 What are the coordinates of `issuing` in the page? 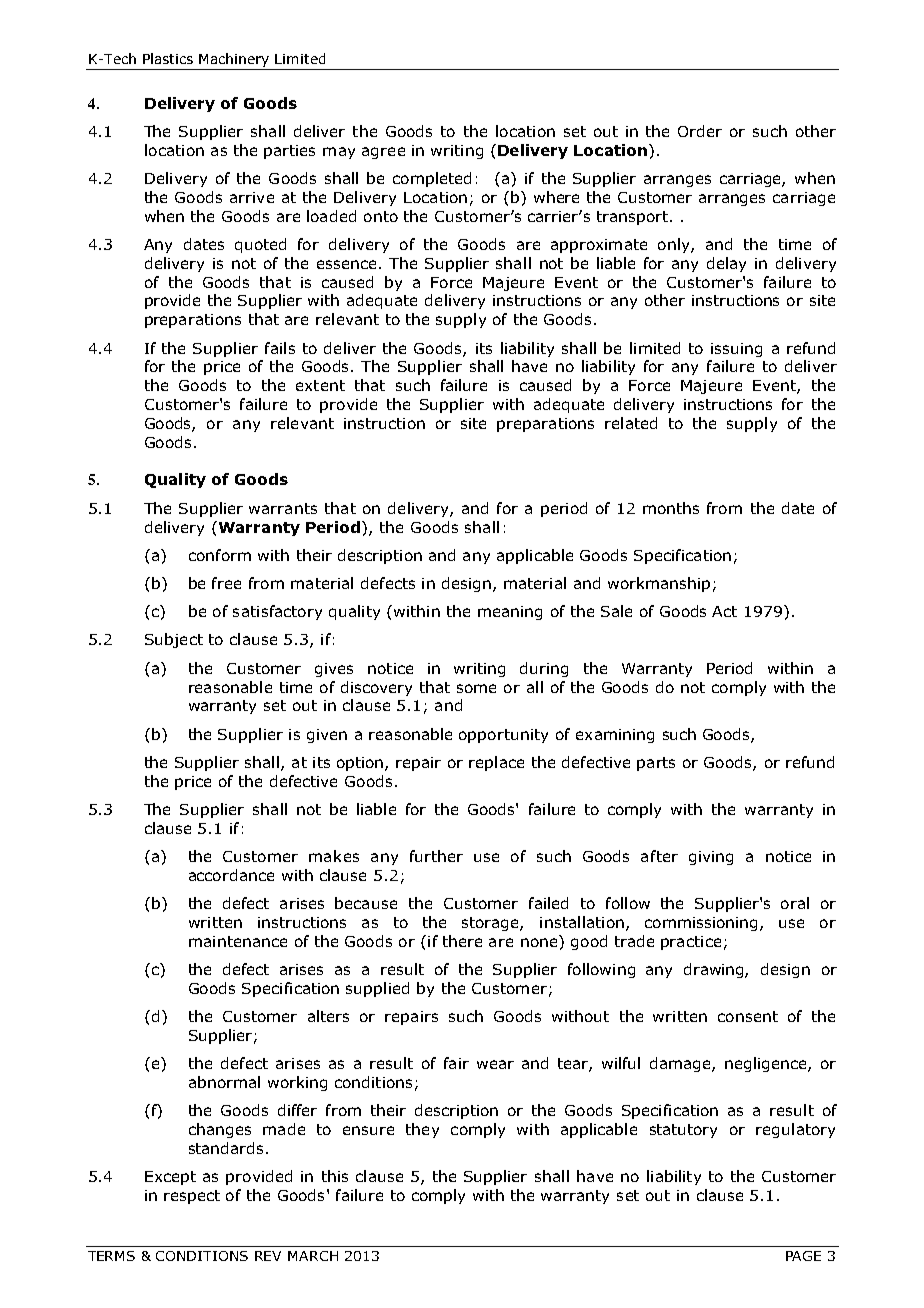 It's located at (736, 350).
